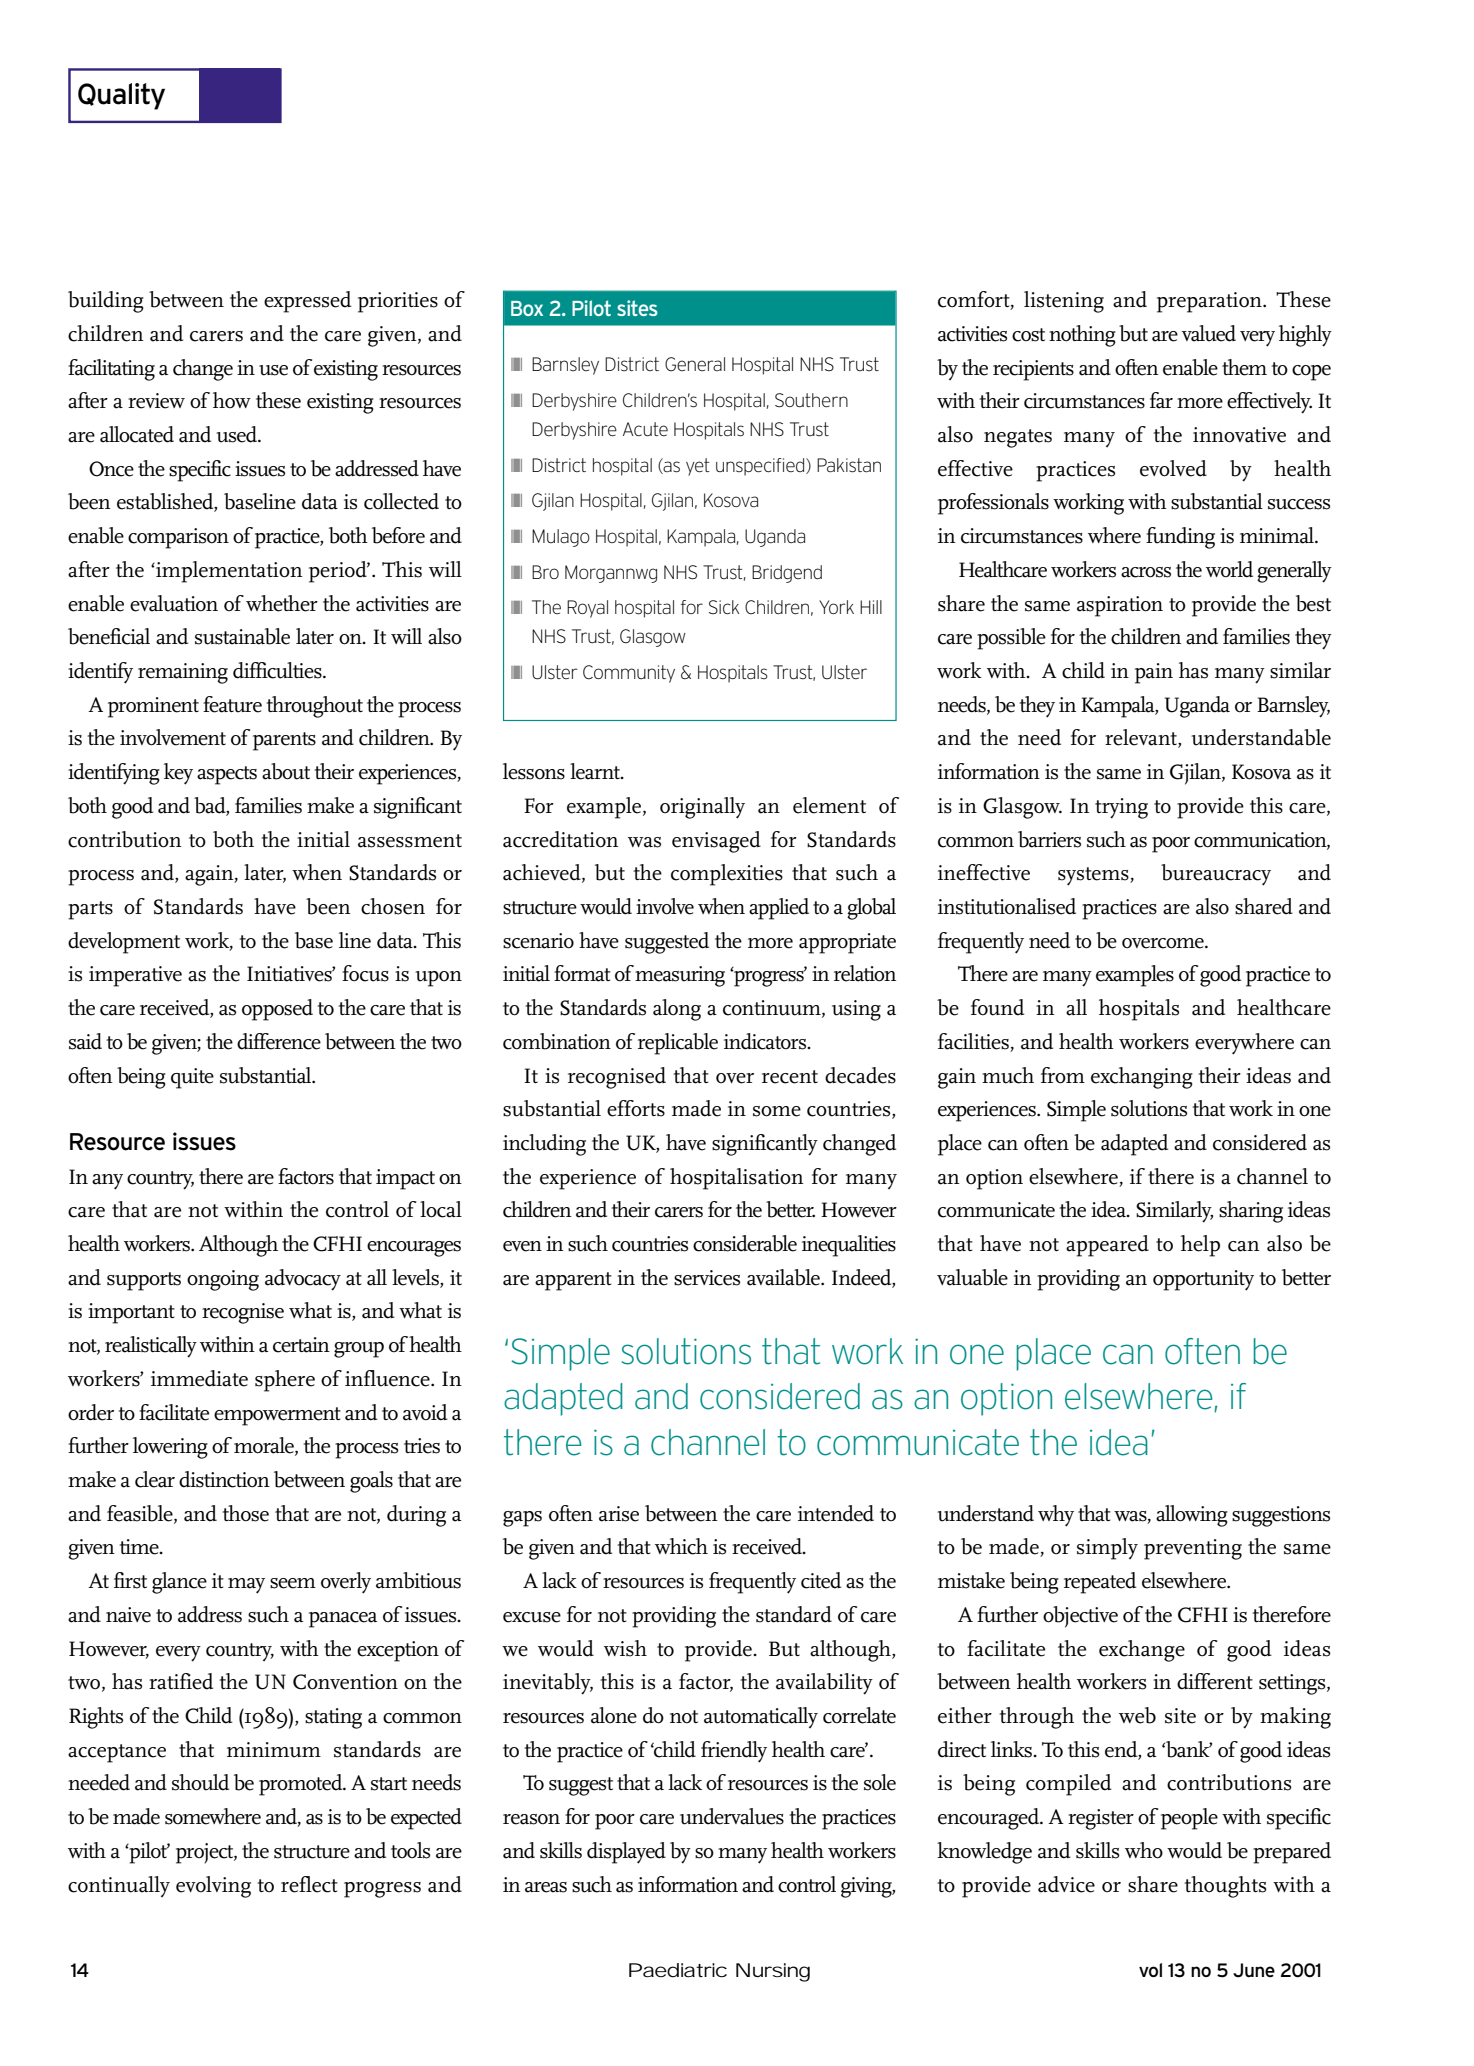  I want to click on Quality, so click(121, 96).
